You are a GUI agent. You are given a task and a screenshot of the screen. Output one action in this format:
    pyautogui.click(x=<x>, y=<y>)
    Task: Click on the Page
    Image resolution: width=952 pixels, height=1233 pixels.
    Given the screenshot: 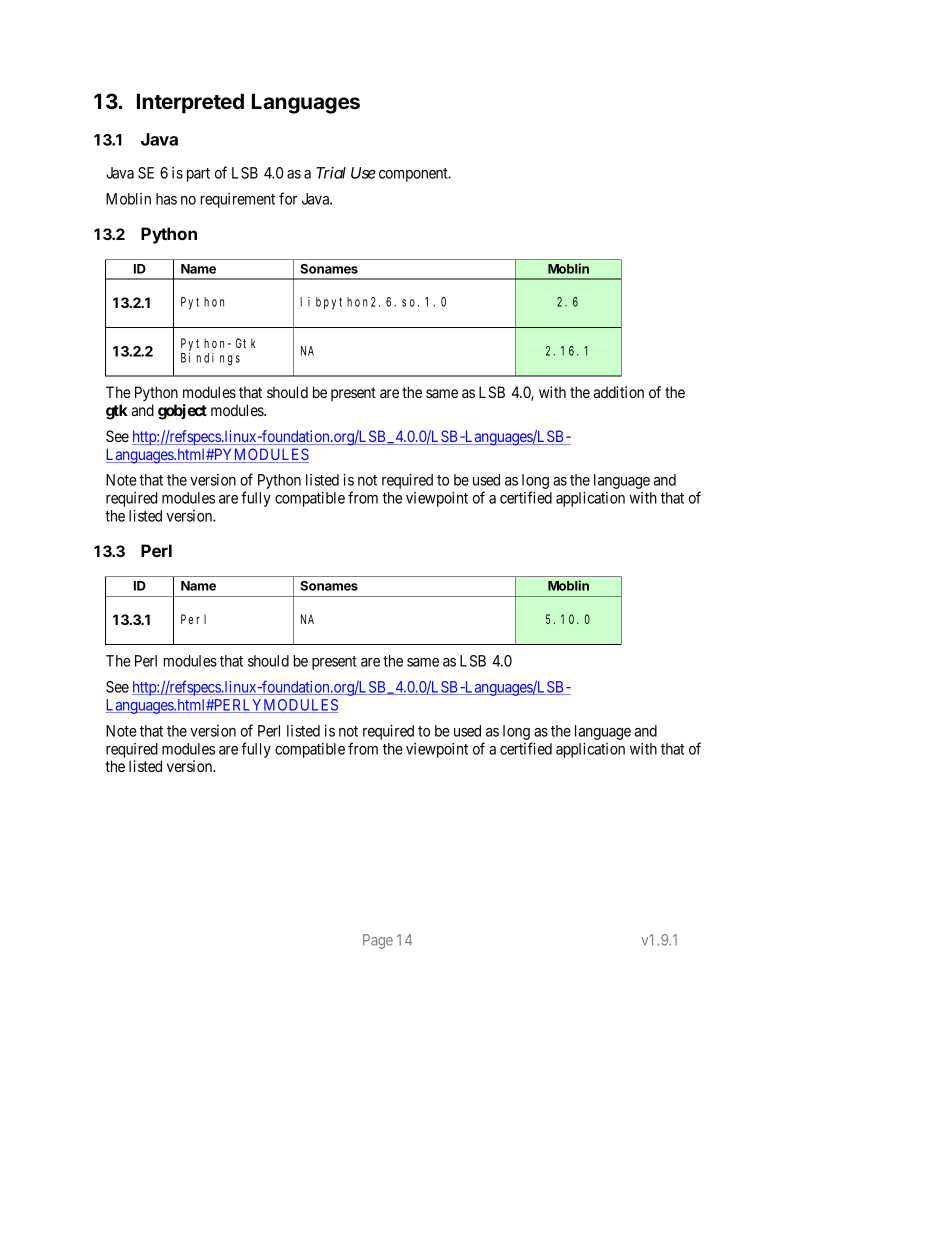 What is the action you would take?
    pyautogui.click(x=378, y=941)
